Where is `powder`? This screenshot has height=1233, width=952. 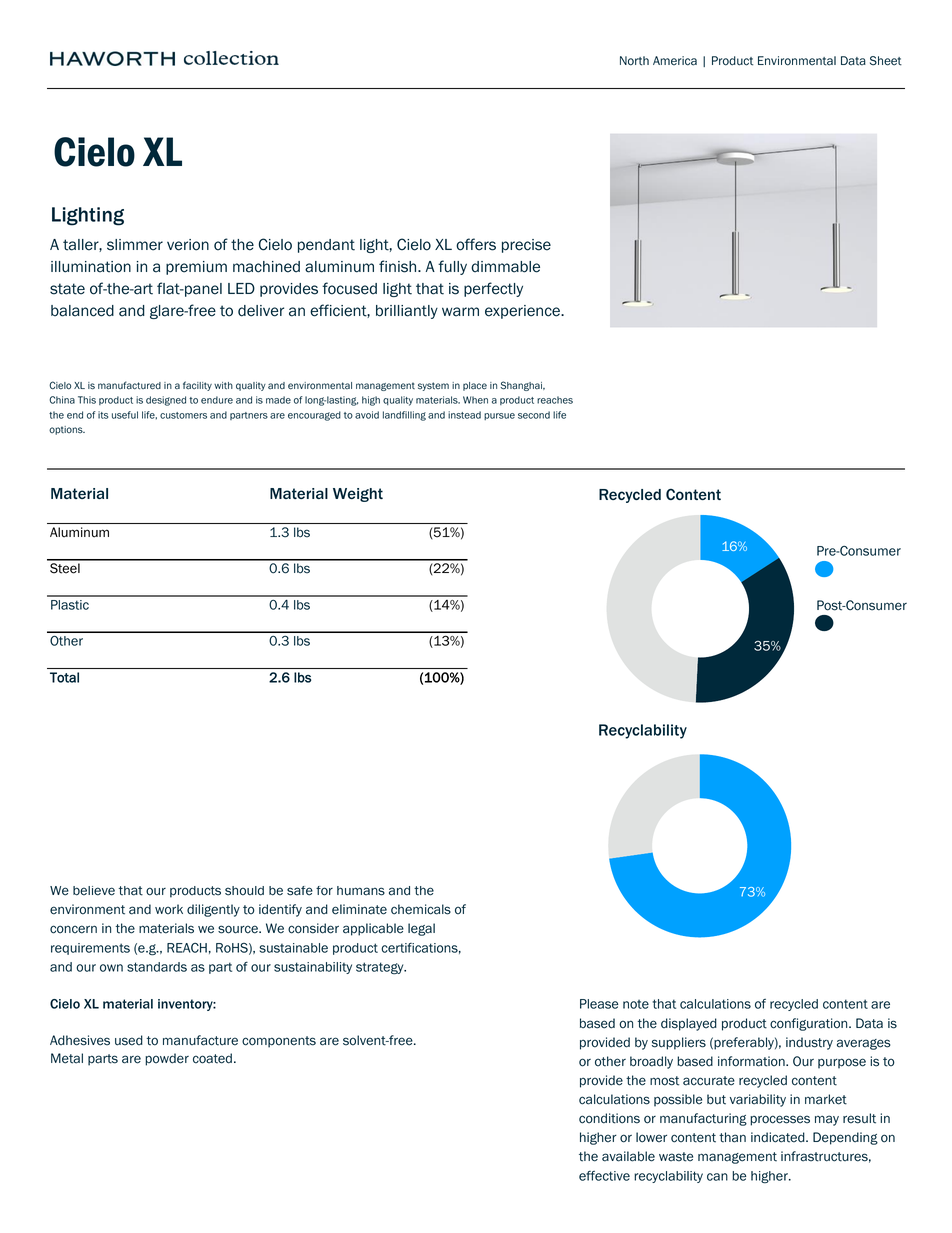
powder is located at coordinates (167, 1059).
